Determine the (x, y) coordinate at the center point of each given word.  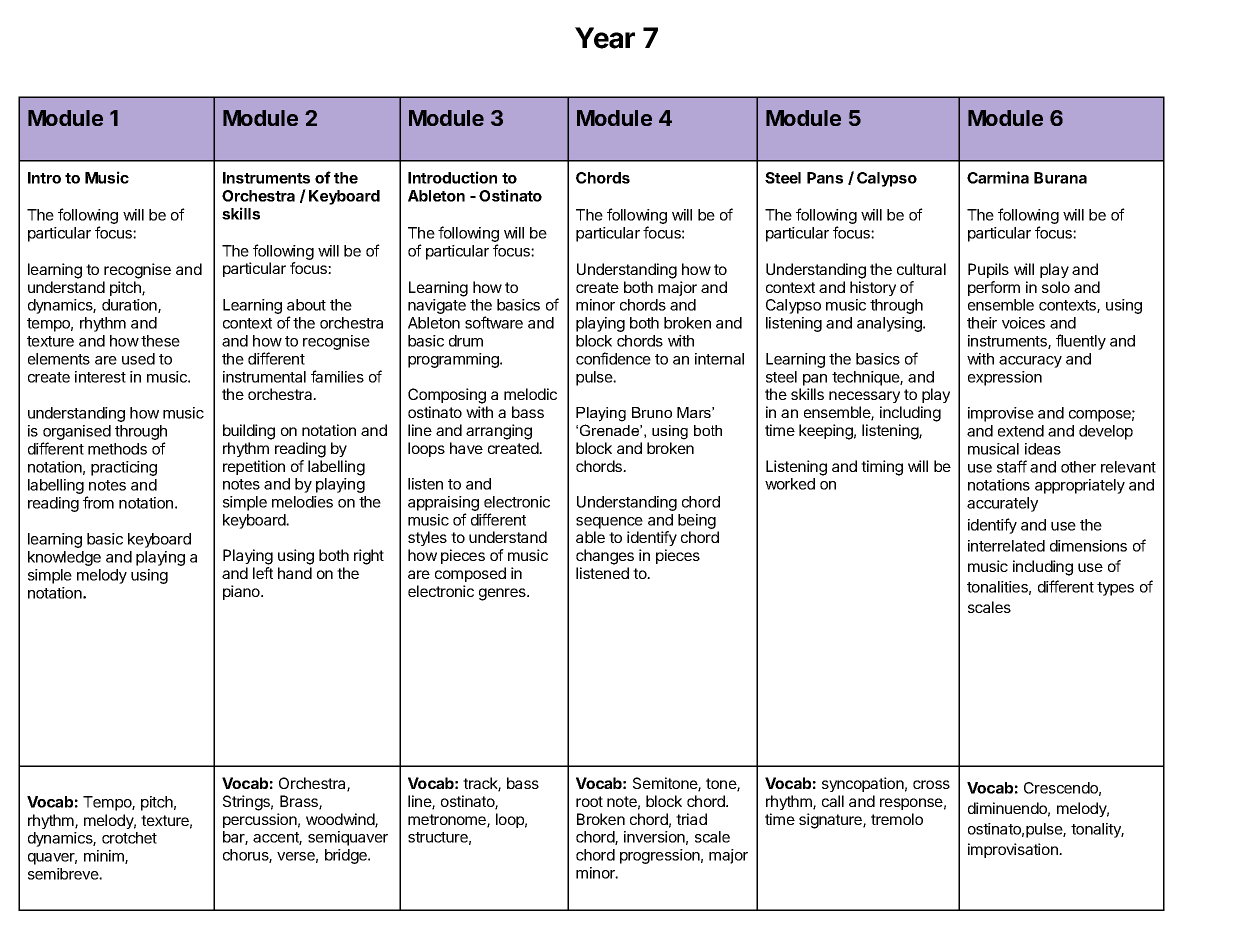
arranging (499, 432)
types (1115, 589)
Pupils (988, 270)
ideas (1043, 449)
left (263, 573)
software (494, 322)
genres (503, 594)
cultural (921, 269)
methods (117, 449)
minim (105, 857)
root (589, 801)
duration (130, 306)
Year (605, 38)
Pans (825, 178)
